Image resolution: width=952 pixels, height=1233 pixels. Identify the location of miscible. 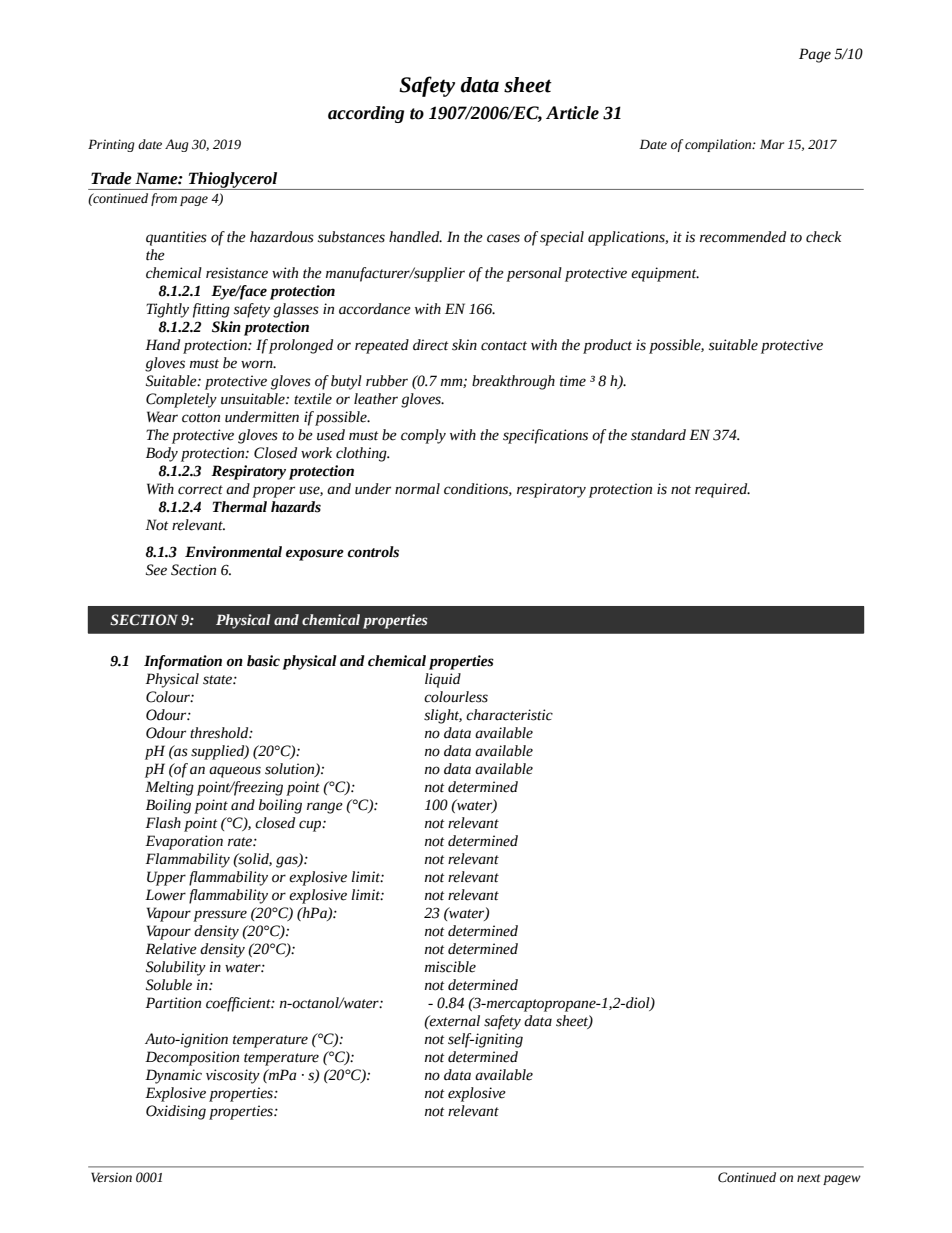
(450, 967).
